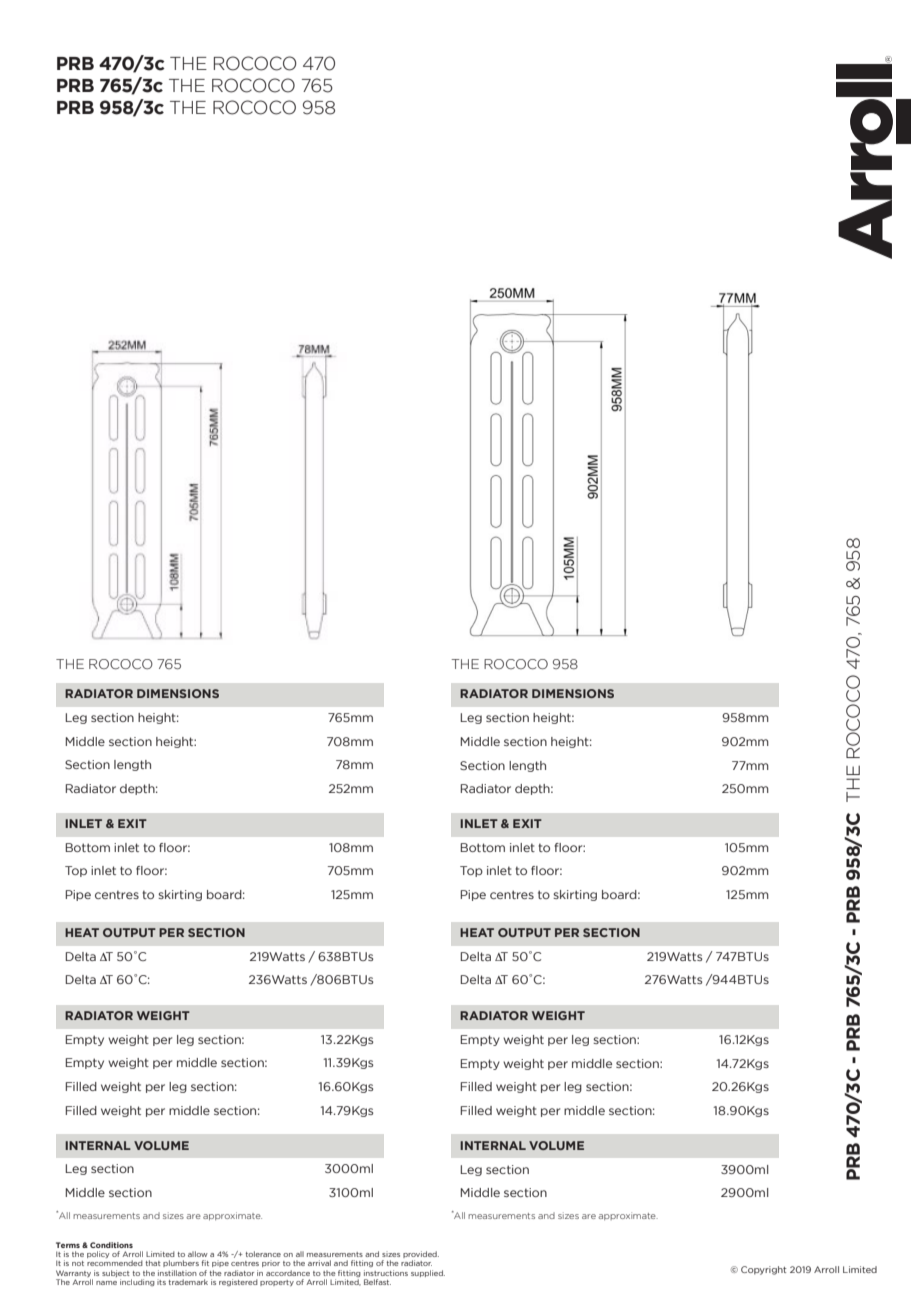 The width and height of the screenshot is (924, 1308). I want to click on arrival, so click(319, 1263).
